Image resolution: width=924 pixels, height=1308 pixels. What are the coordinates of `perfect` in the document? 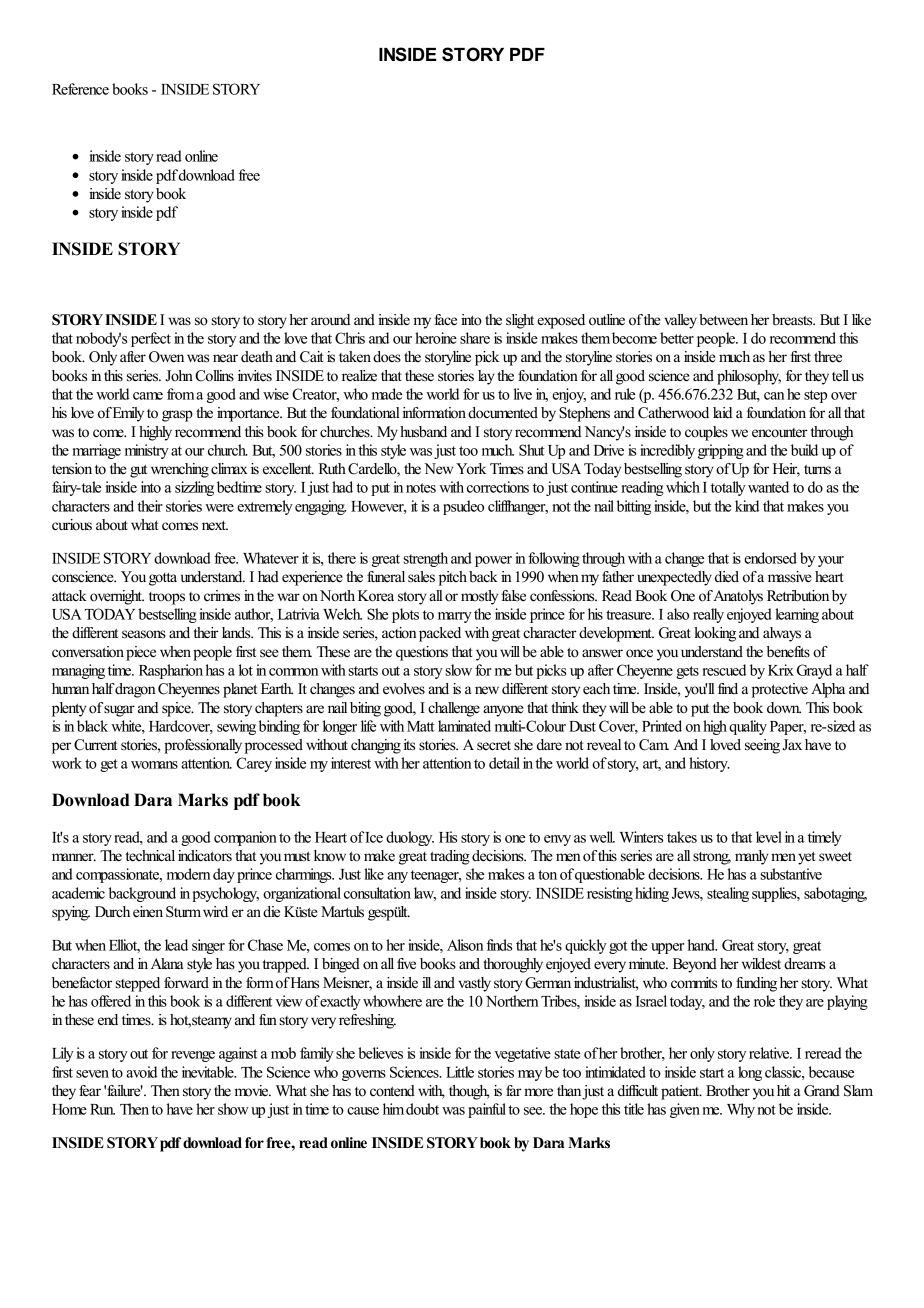 It's located at (151, 339).
